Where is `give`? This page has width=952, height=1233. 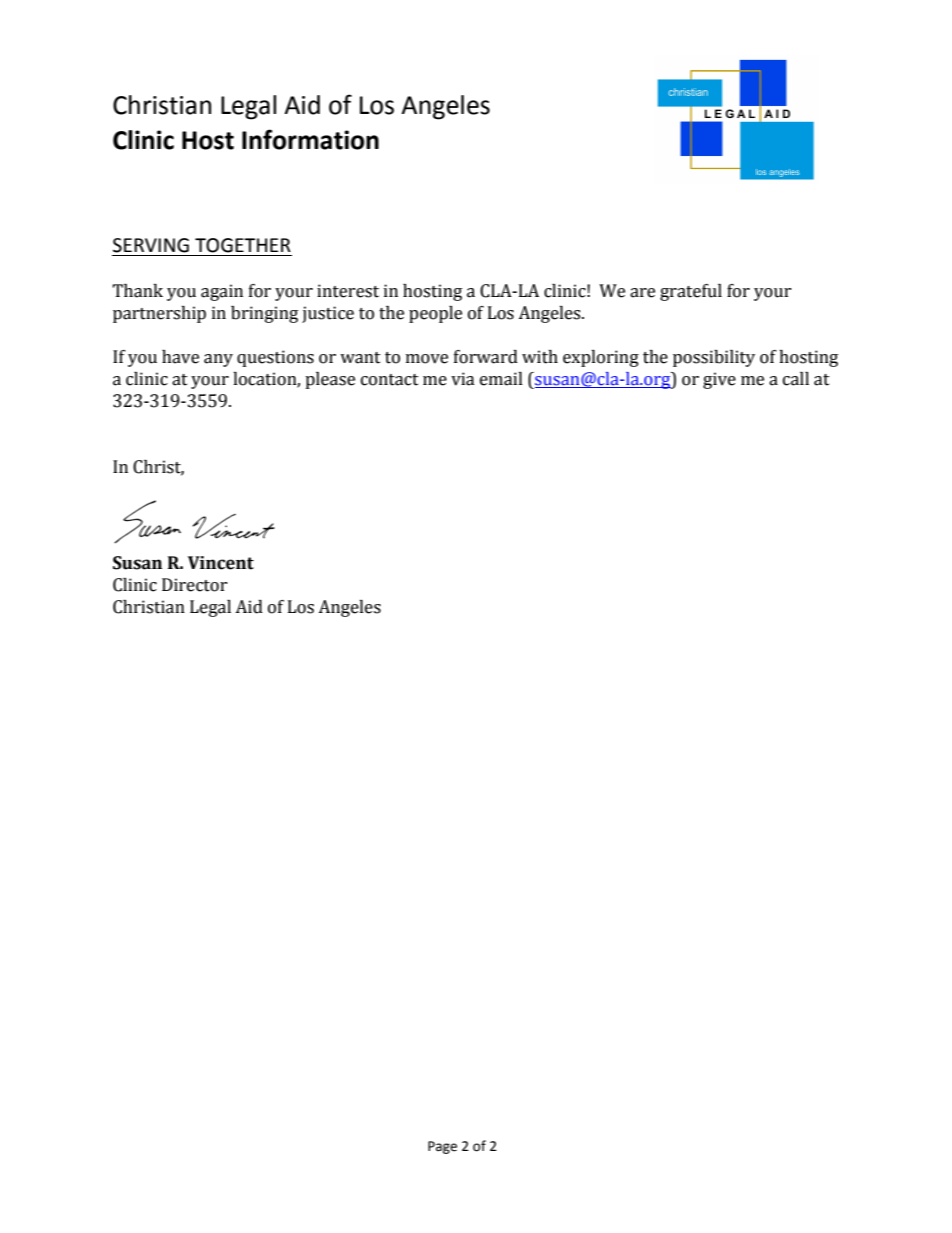
give is located at coordinates (719, 380).
